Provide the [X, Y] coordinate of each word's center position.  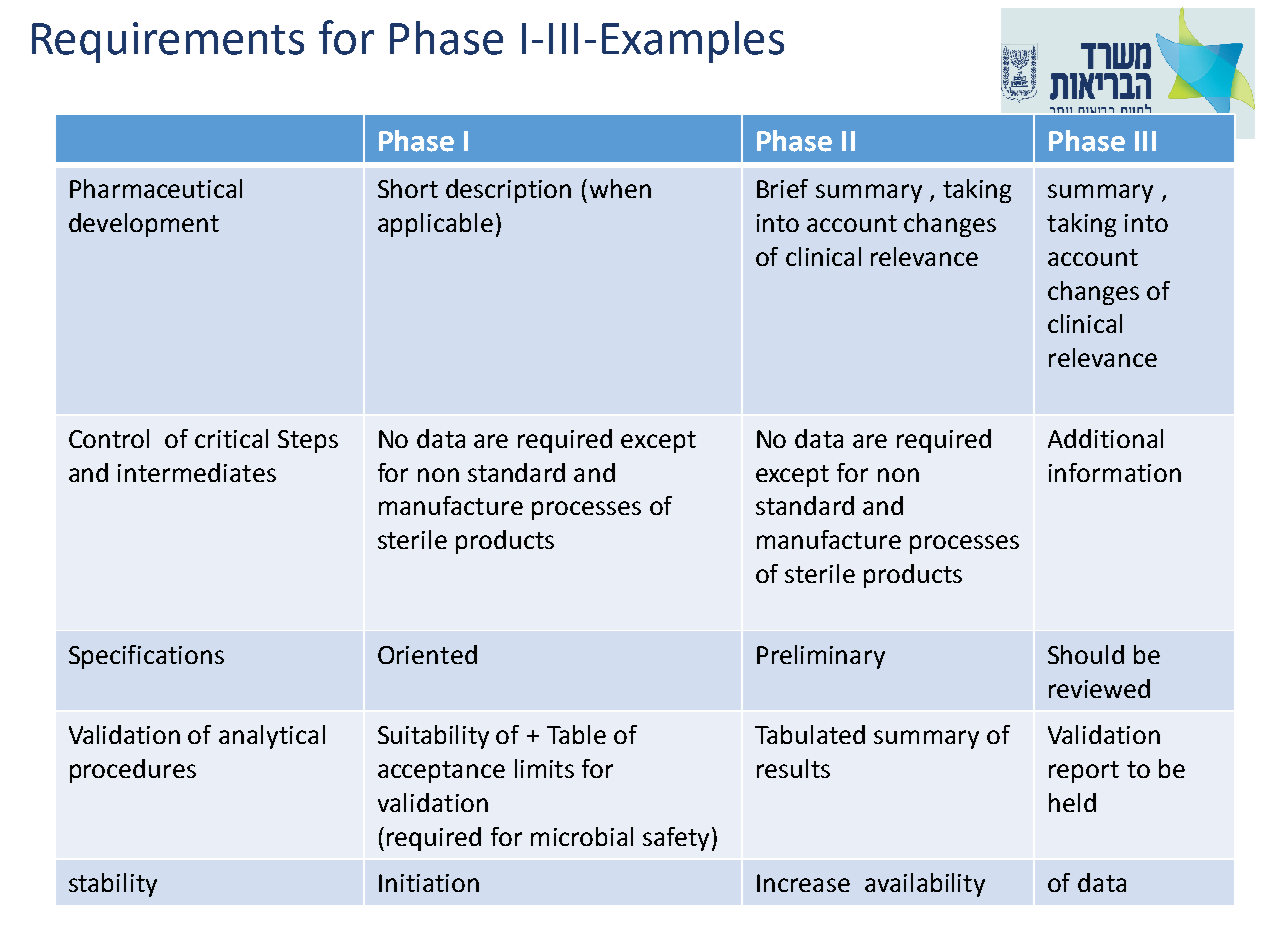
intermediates [197, 472]
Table [576, 734]
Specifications [146, 657]
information [1115, 472]
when [620, 188]
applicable [435, 225]
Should [1086, 654]
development [144, 225]
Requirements [168, 42]
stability [113, 885]
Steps [308, 441]
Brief [782, 188]
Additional [1105, 438]
